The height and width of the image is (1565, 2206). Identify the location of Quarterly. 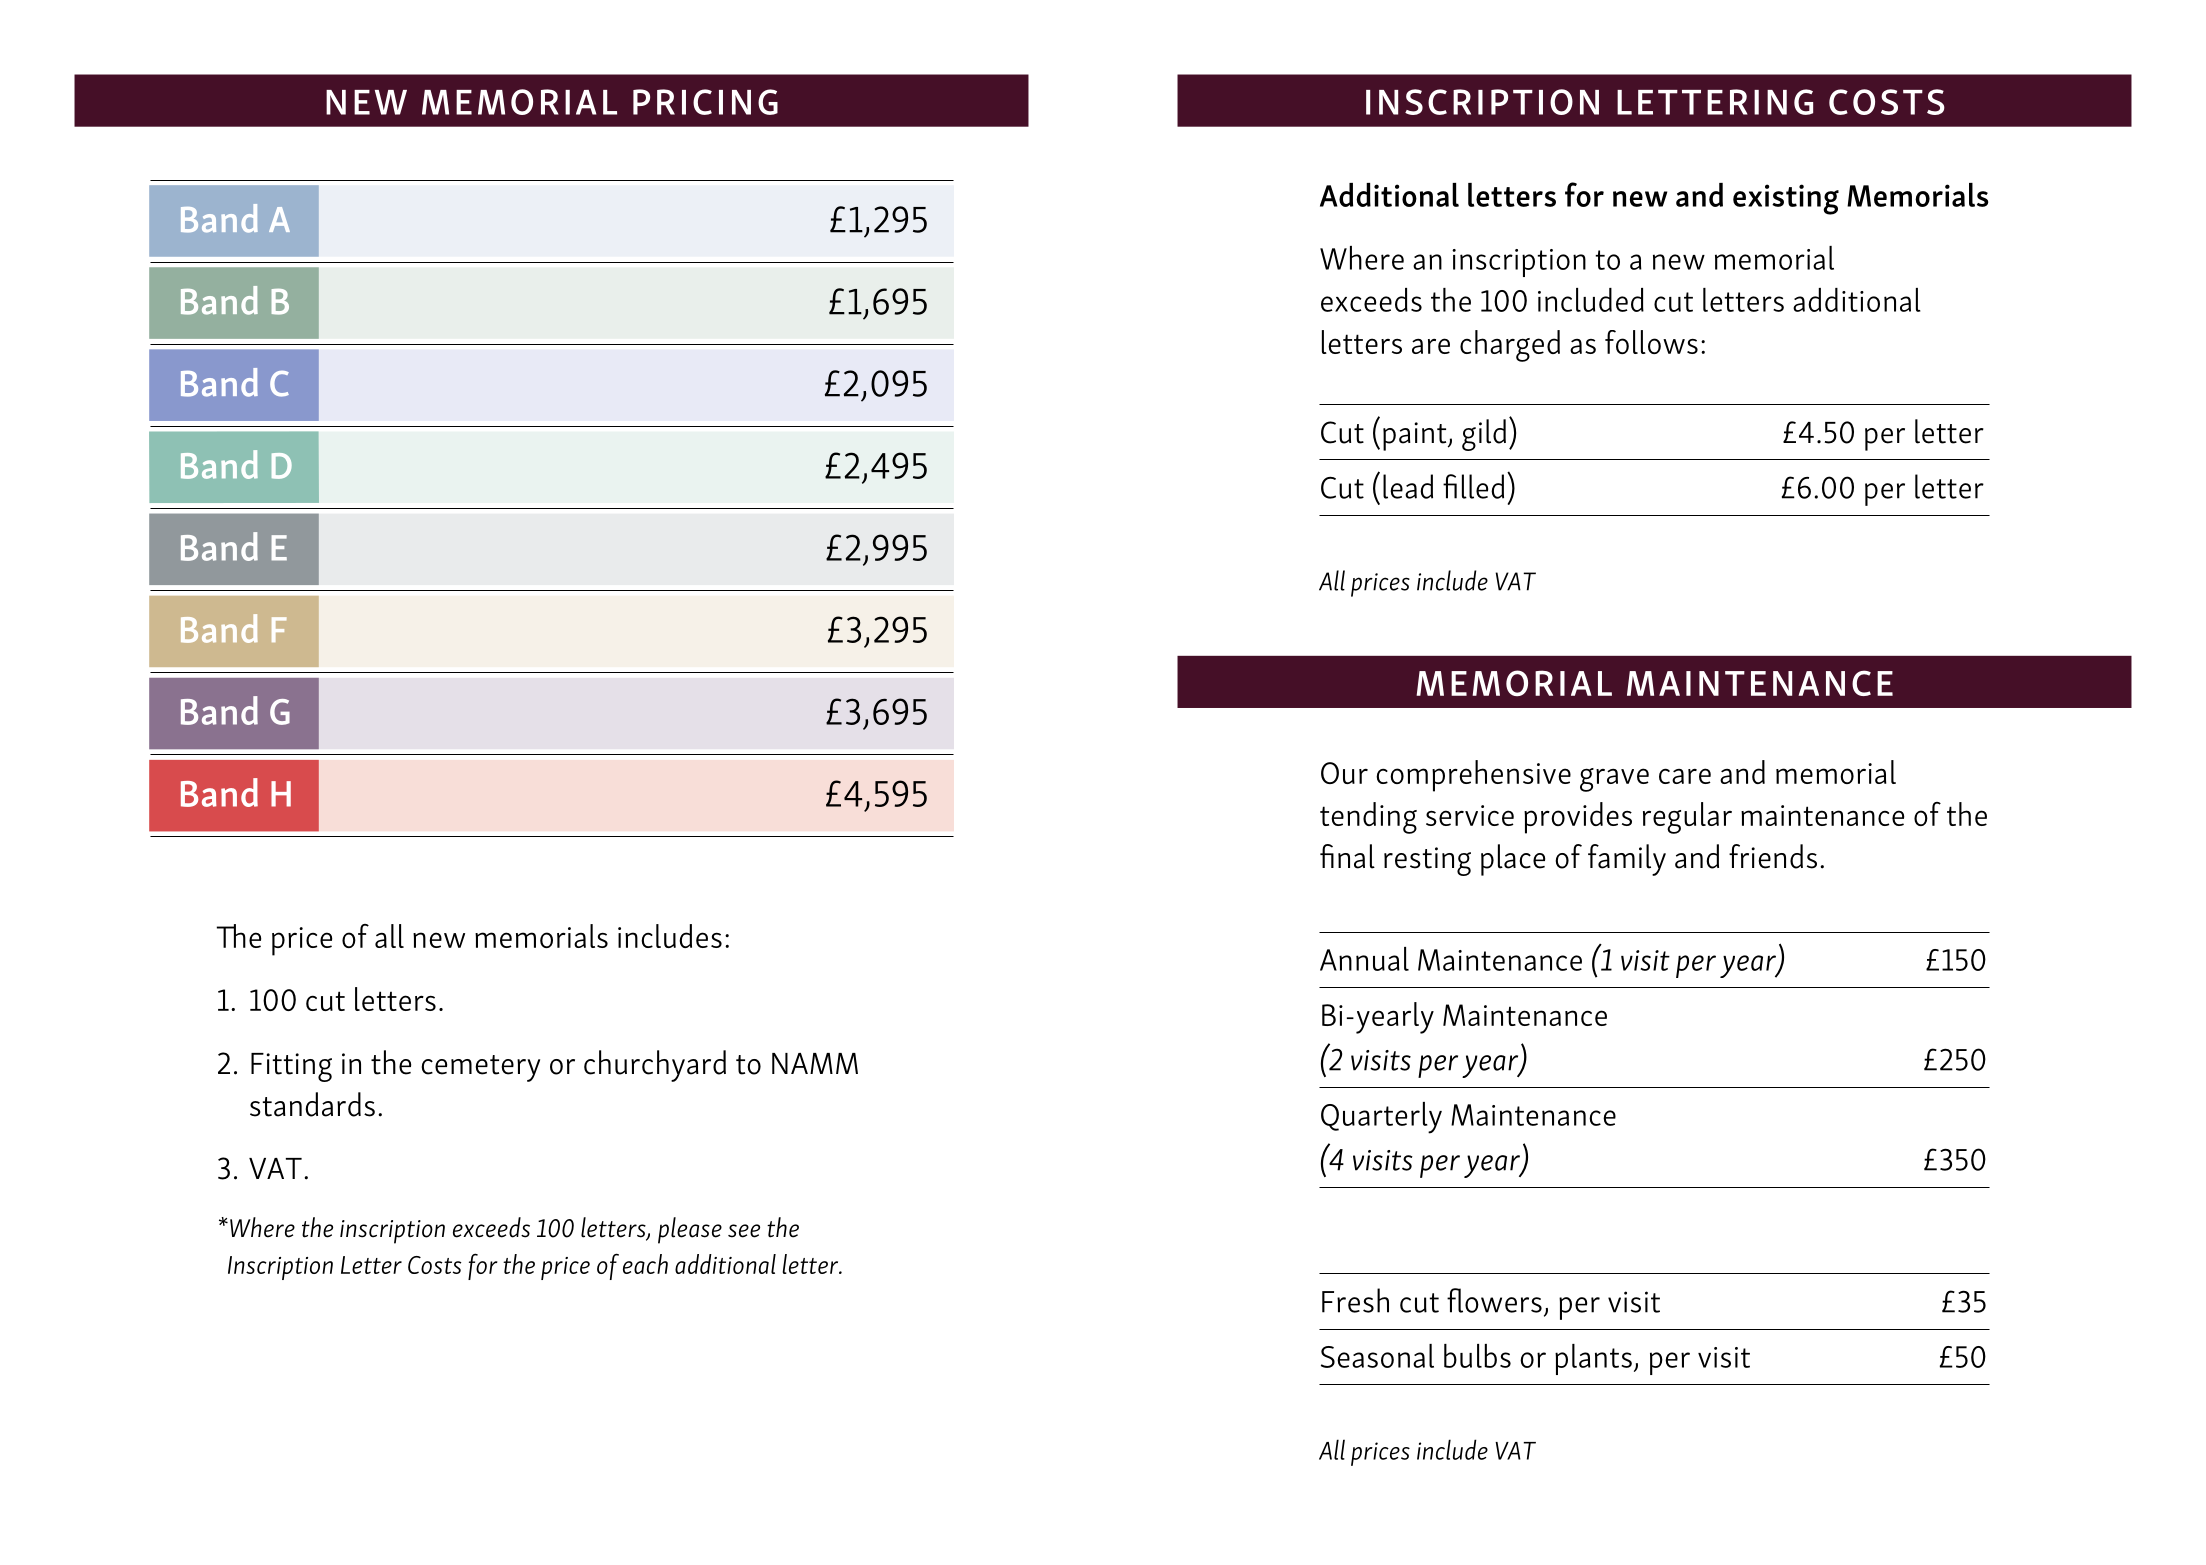
(1381, 1118).
